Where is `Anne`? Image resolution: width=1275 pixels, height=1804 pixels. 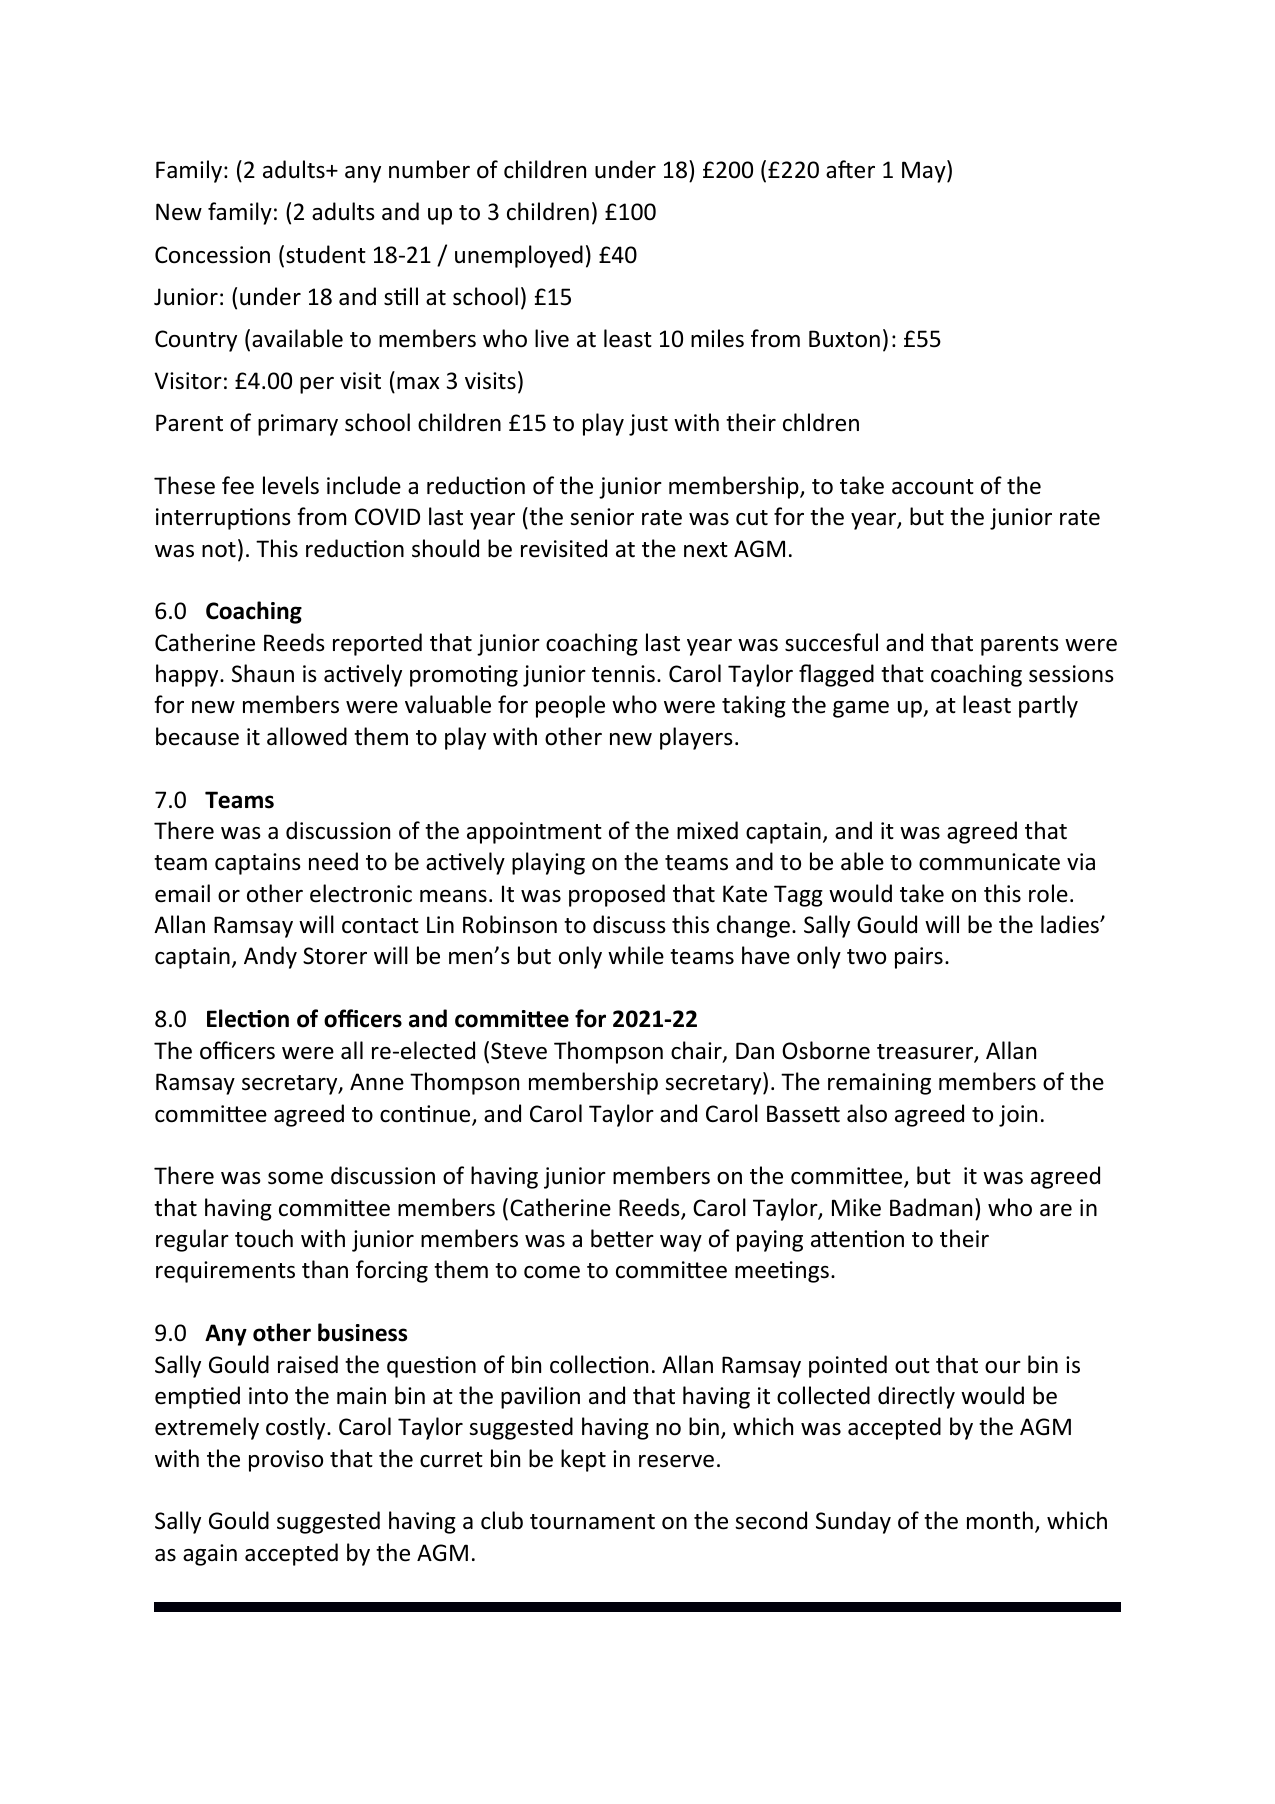 Anne is located at coordinates (377, 1082).
